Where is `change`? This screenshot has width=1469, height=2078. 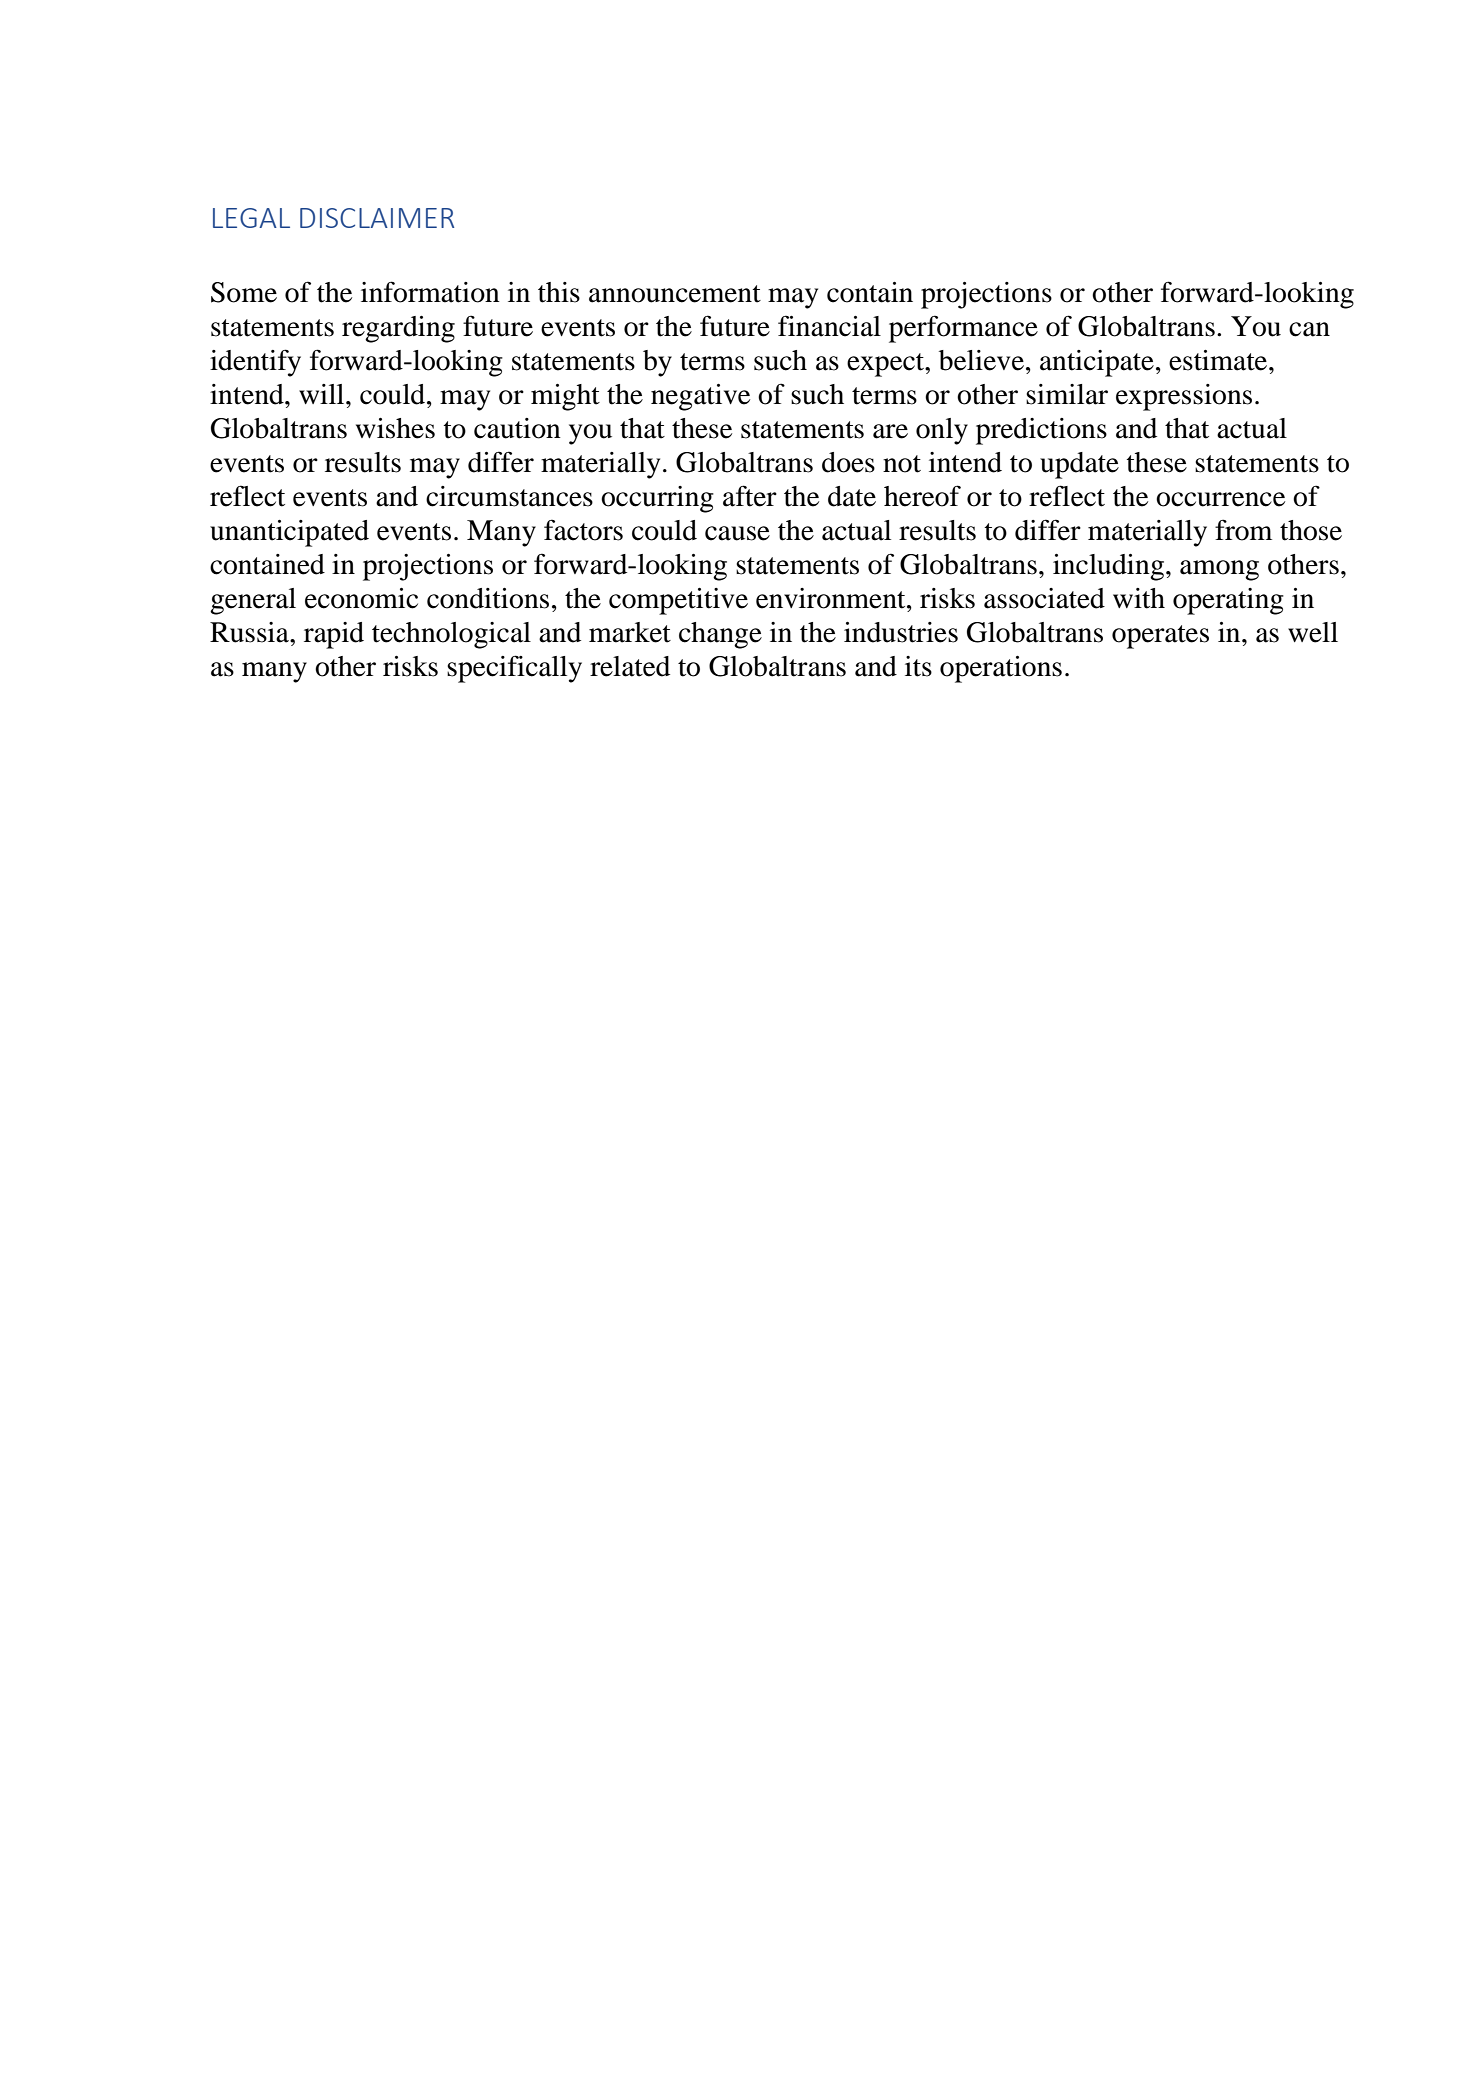
change is located at coordinates (720, 635).
